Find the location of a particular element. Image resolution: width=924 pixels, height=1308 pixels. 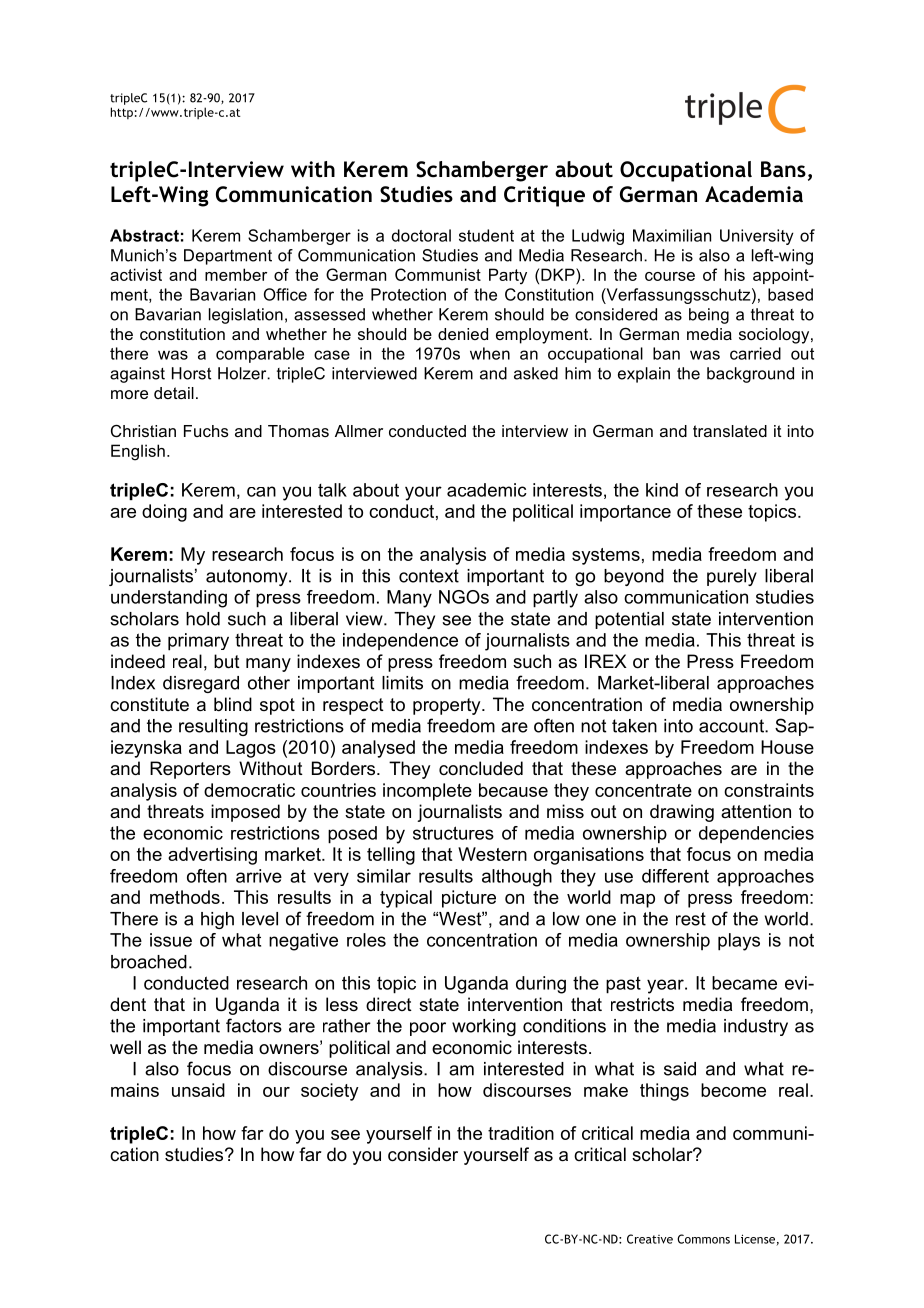

Abstract is located at coordinates (144, 235).
